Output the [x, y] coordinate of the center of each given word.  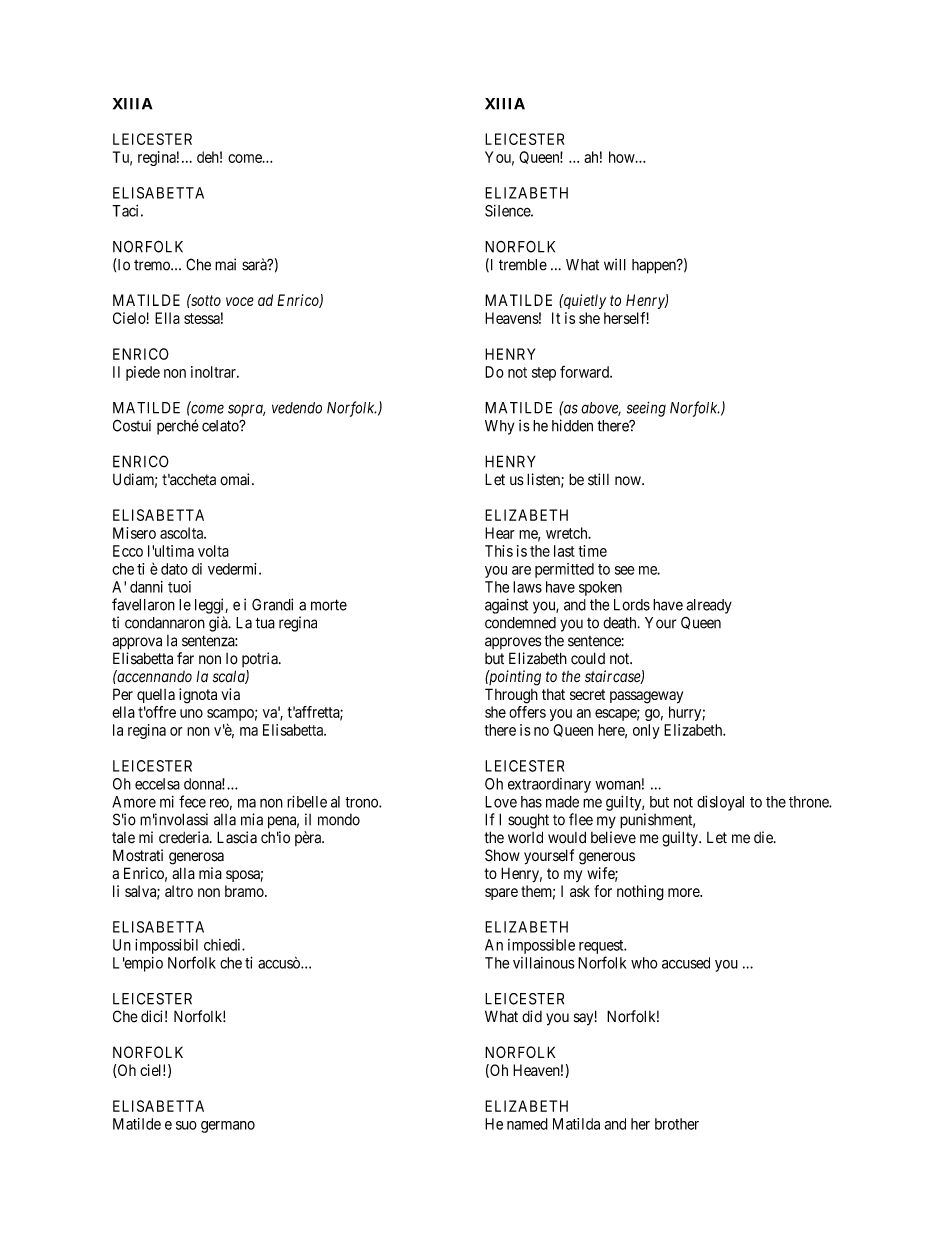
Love [501, 802]
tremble [523, 265]
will [615, 264]
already [709, 606]
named [527, 1124]
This [499, 551]
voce [240, 301]
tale [123, 838]
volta [213, 551]
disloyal [720, 803]
